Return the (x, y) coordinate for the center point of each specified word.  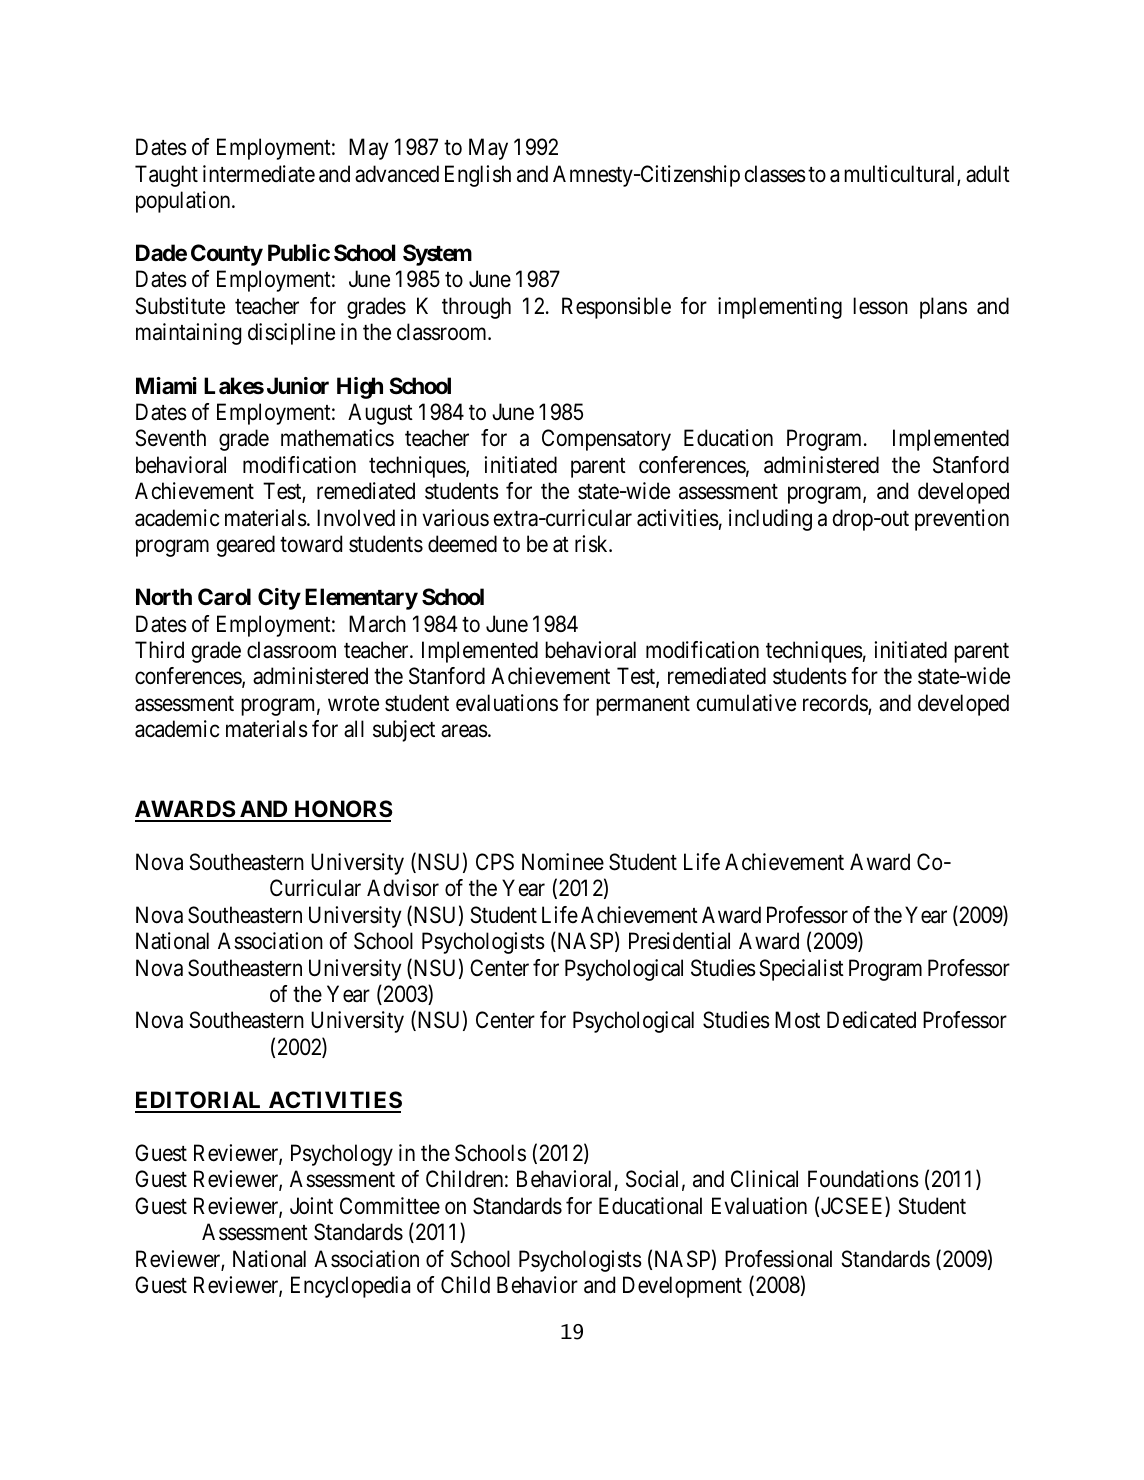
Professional (778, 1259)
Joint (311, 1205)
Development (682, 1287)
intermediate (259, 174)
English (478, 176)
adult (988, 174)
